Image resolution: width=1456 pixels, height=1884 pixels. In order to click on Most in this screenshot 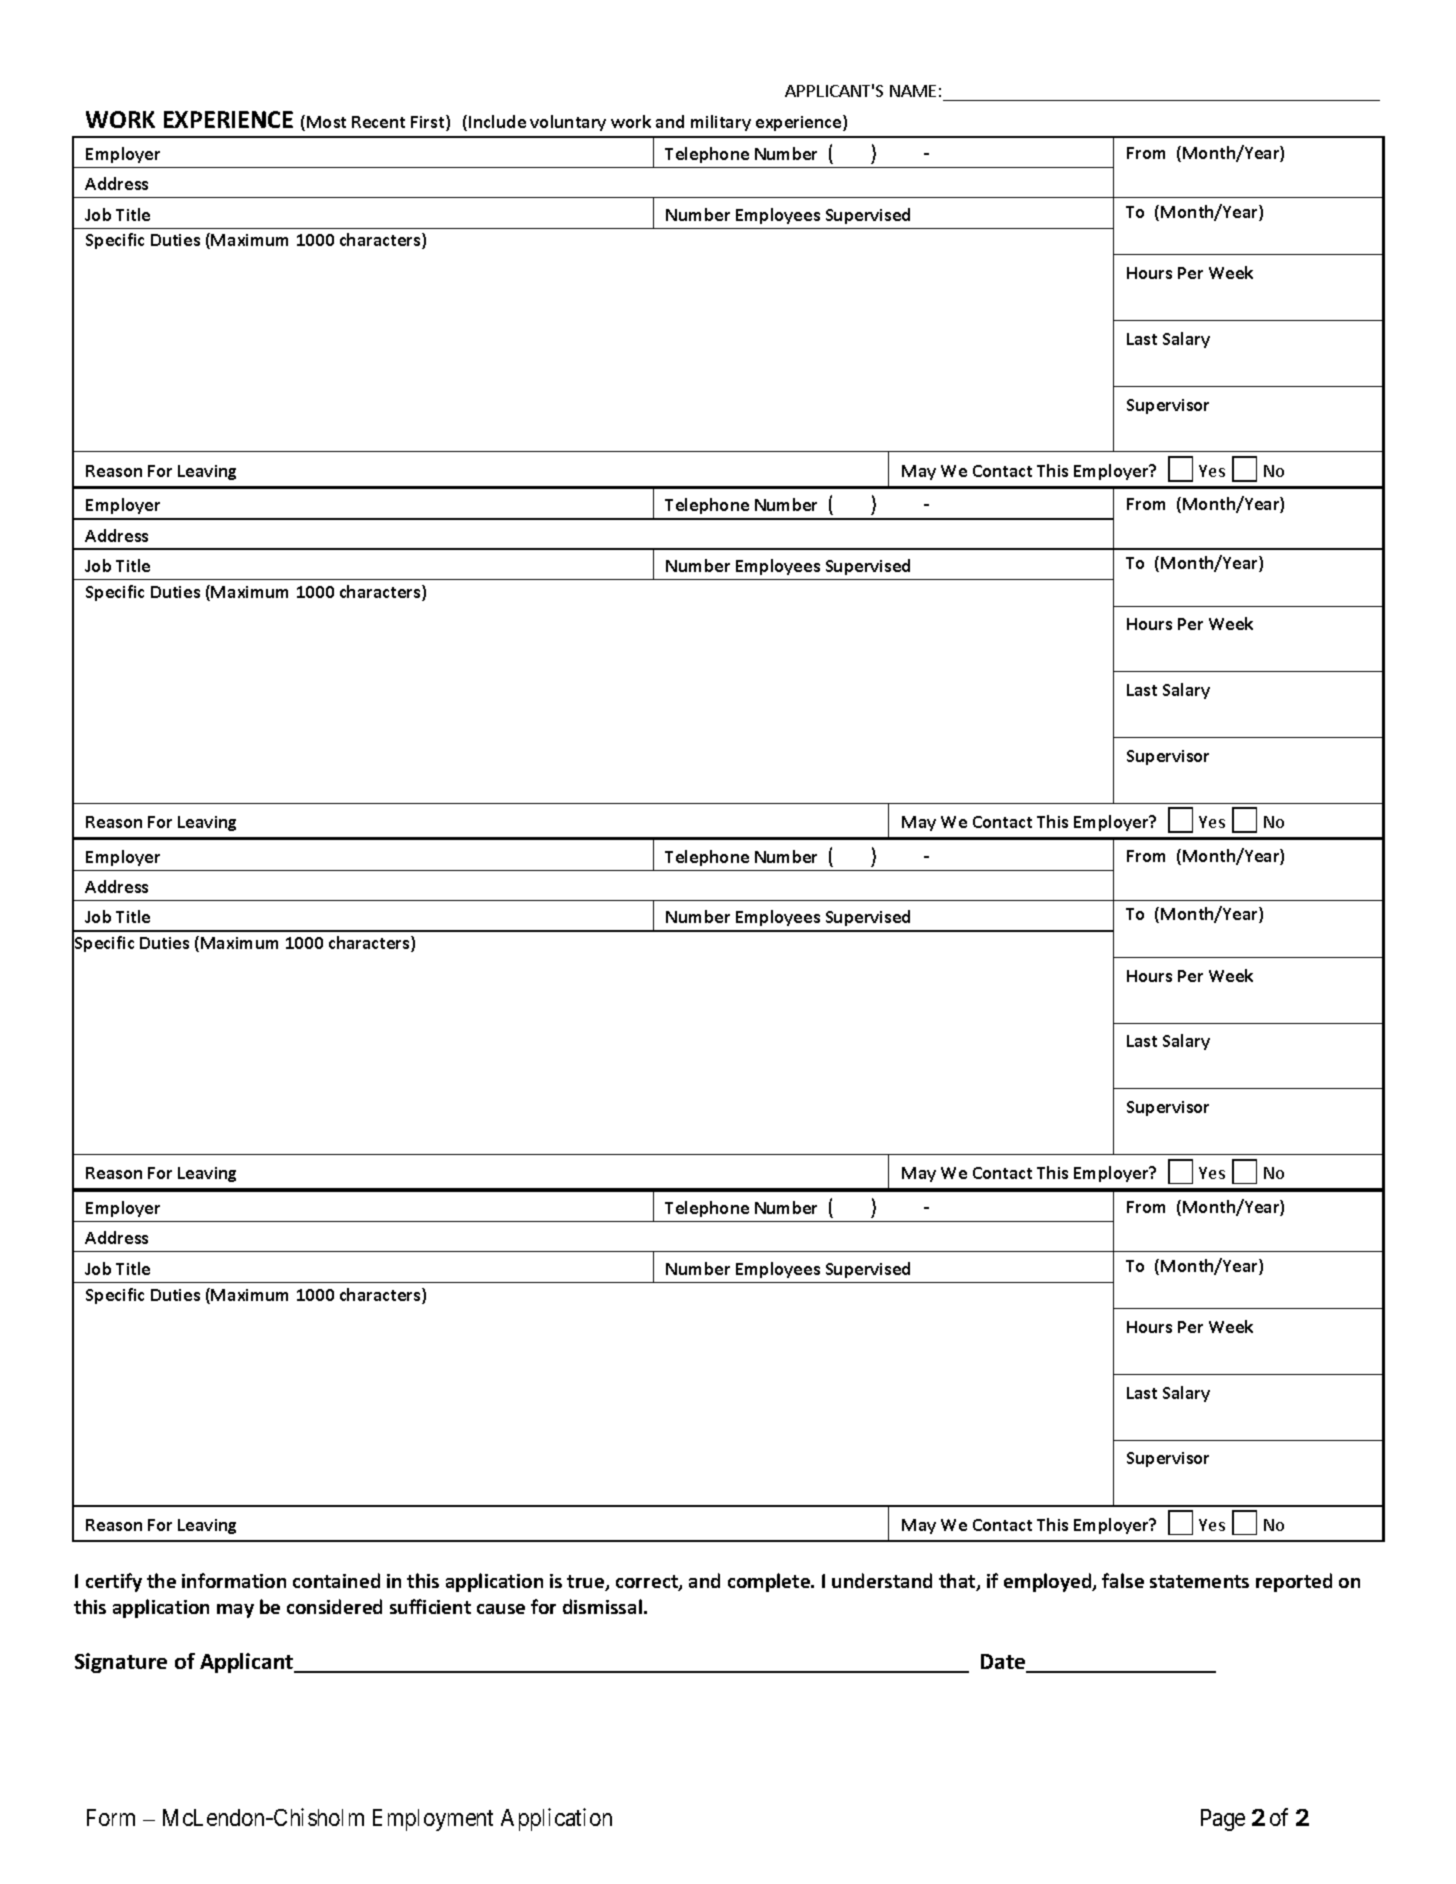, I will do `click(326, 122)`.
